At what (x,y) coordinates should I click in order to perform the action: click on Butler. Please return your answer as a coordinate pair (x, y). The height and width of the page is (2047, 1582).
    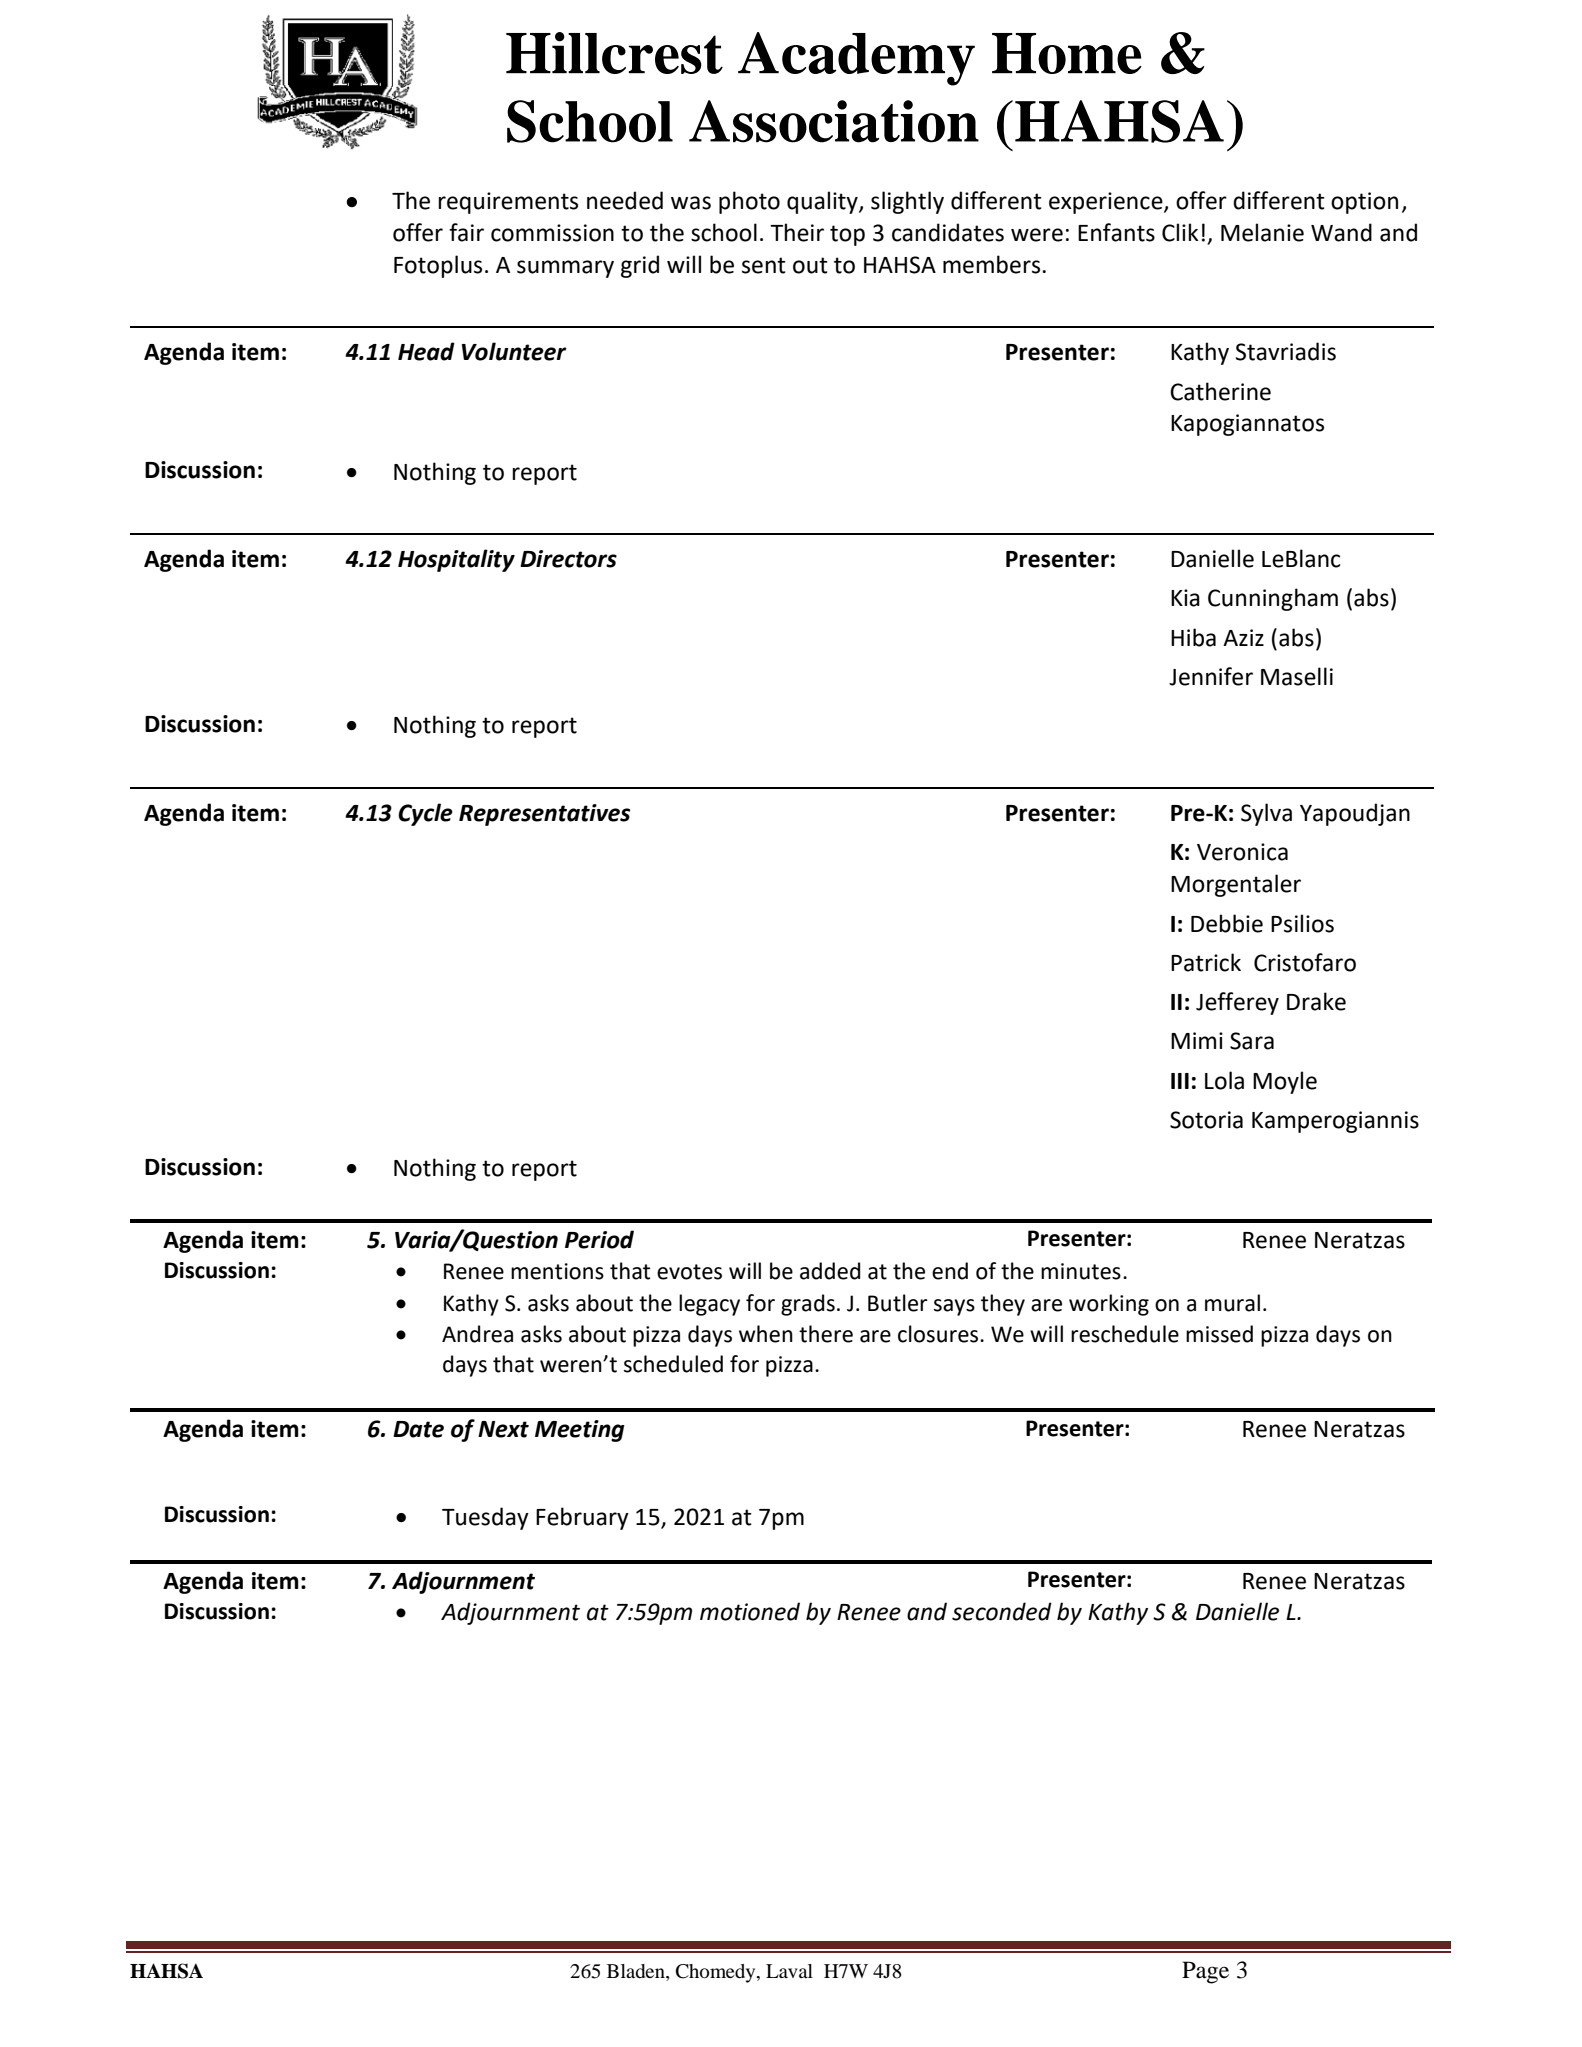
    Looking at the image, I should click on (898, 1303).
